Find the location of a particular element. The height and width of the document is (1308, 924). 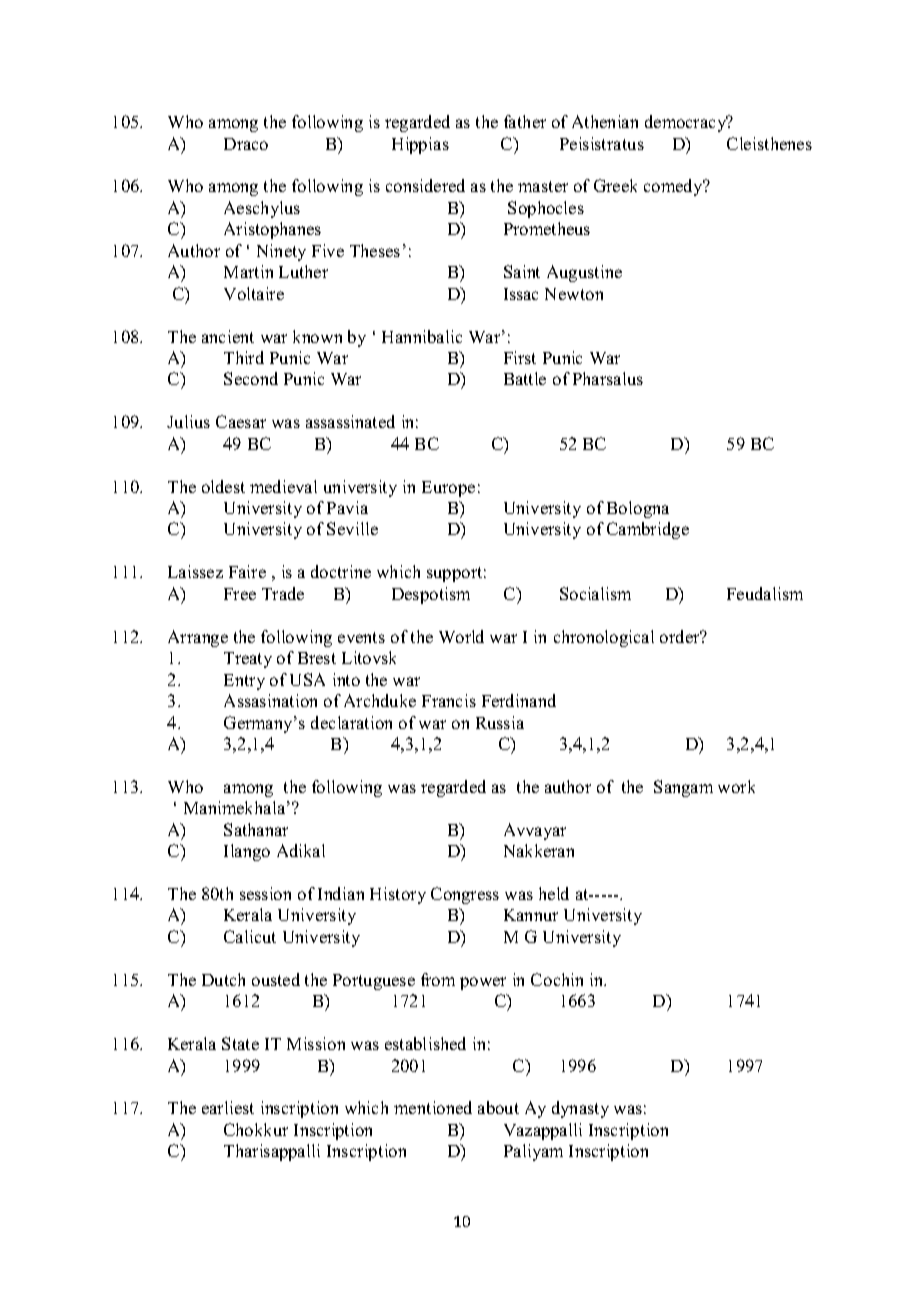

Draco is located at coordinates (246, 144).
